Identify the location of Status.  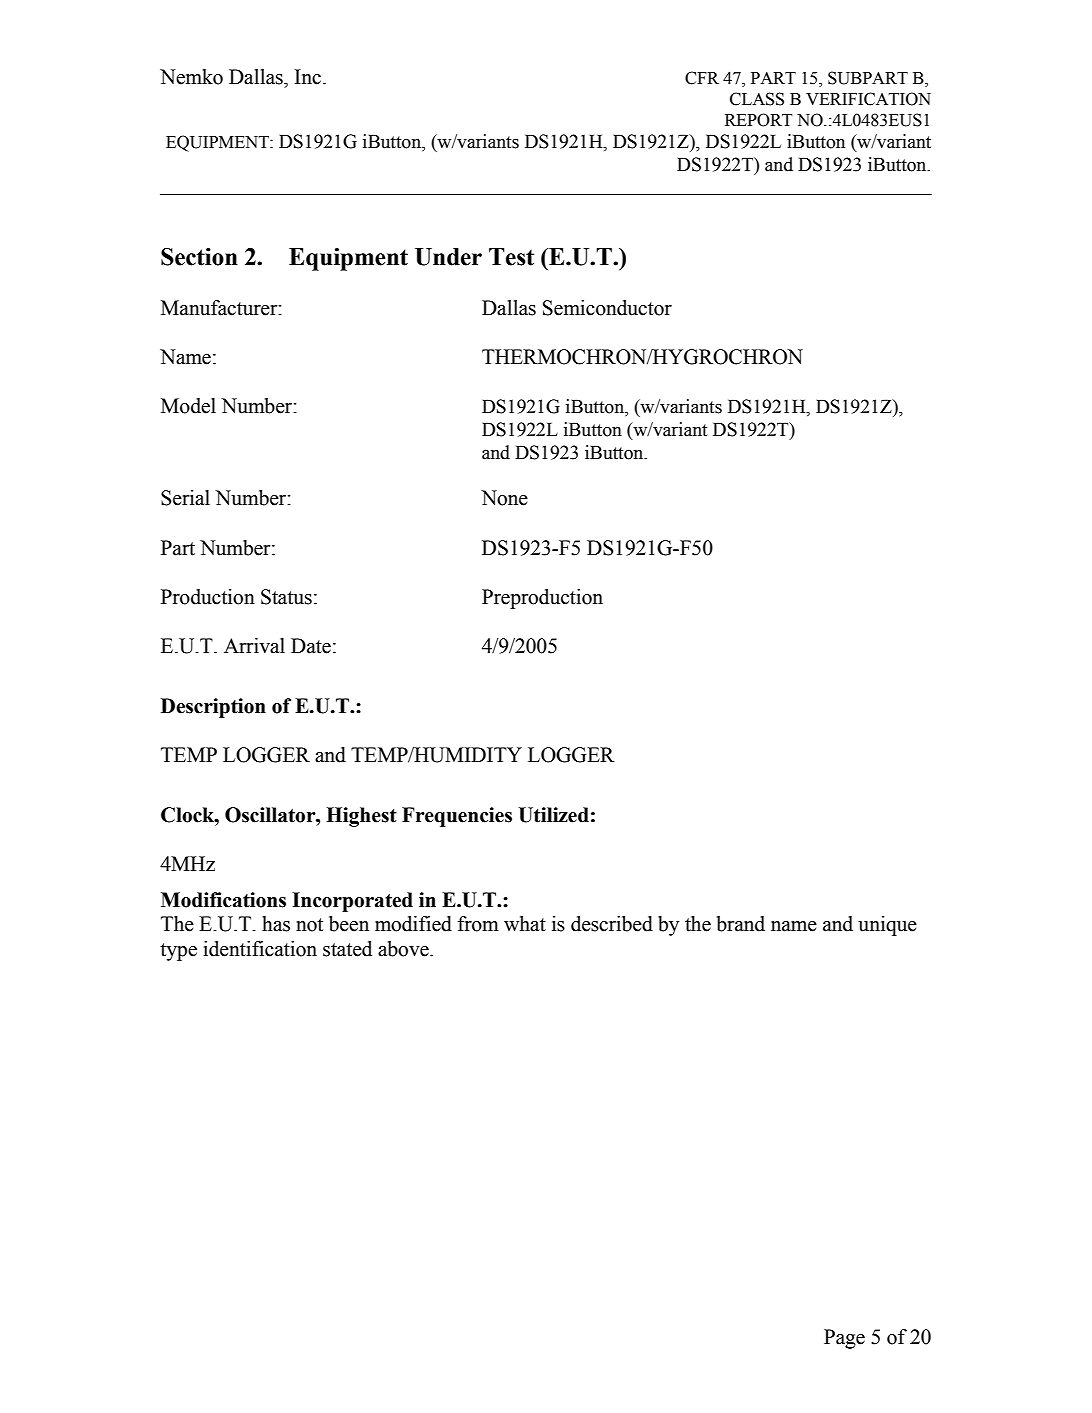
(286, 597).
